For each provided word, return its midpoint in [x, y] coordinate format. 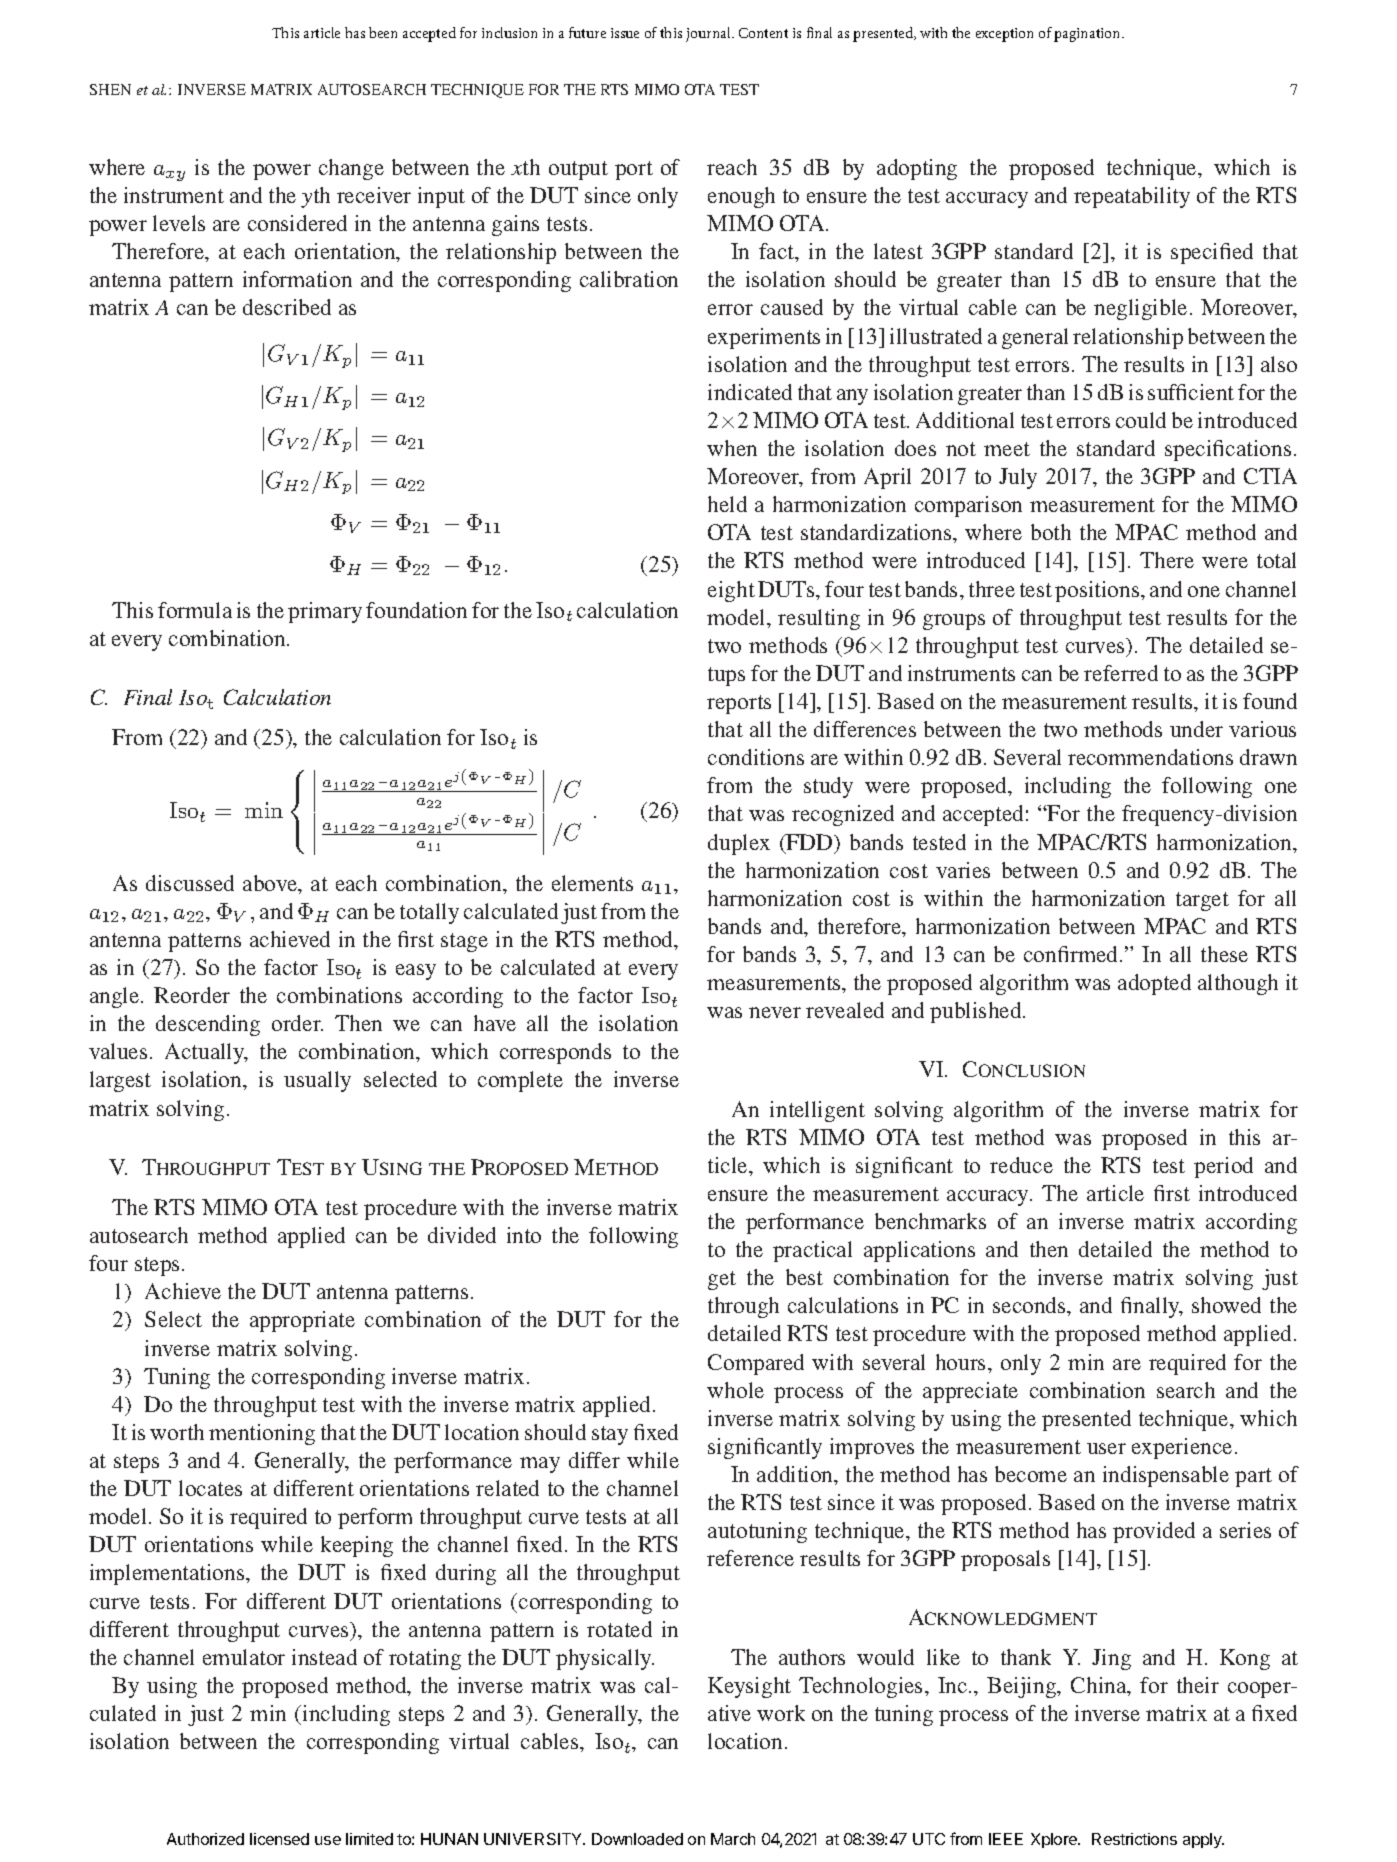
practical [812, 1251]
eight [731, 591]
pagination [1088, 35]
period [1223, 1167]
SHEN [110, 89]
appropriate [302, 1321]
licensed [279, 1839]
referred [1121, 673]
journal [709, 34]
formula [195, 610]
